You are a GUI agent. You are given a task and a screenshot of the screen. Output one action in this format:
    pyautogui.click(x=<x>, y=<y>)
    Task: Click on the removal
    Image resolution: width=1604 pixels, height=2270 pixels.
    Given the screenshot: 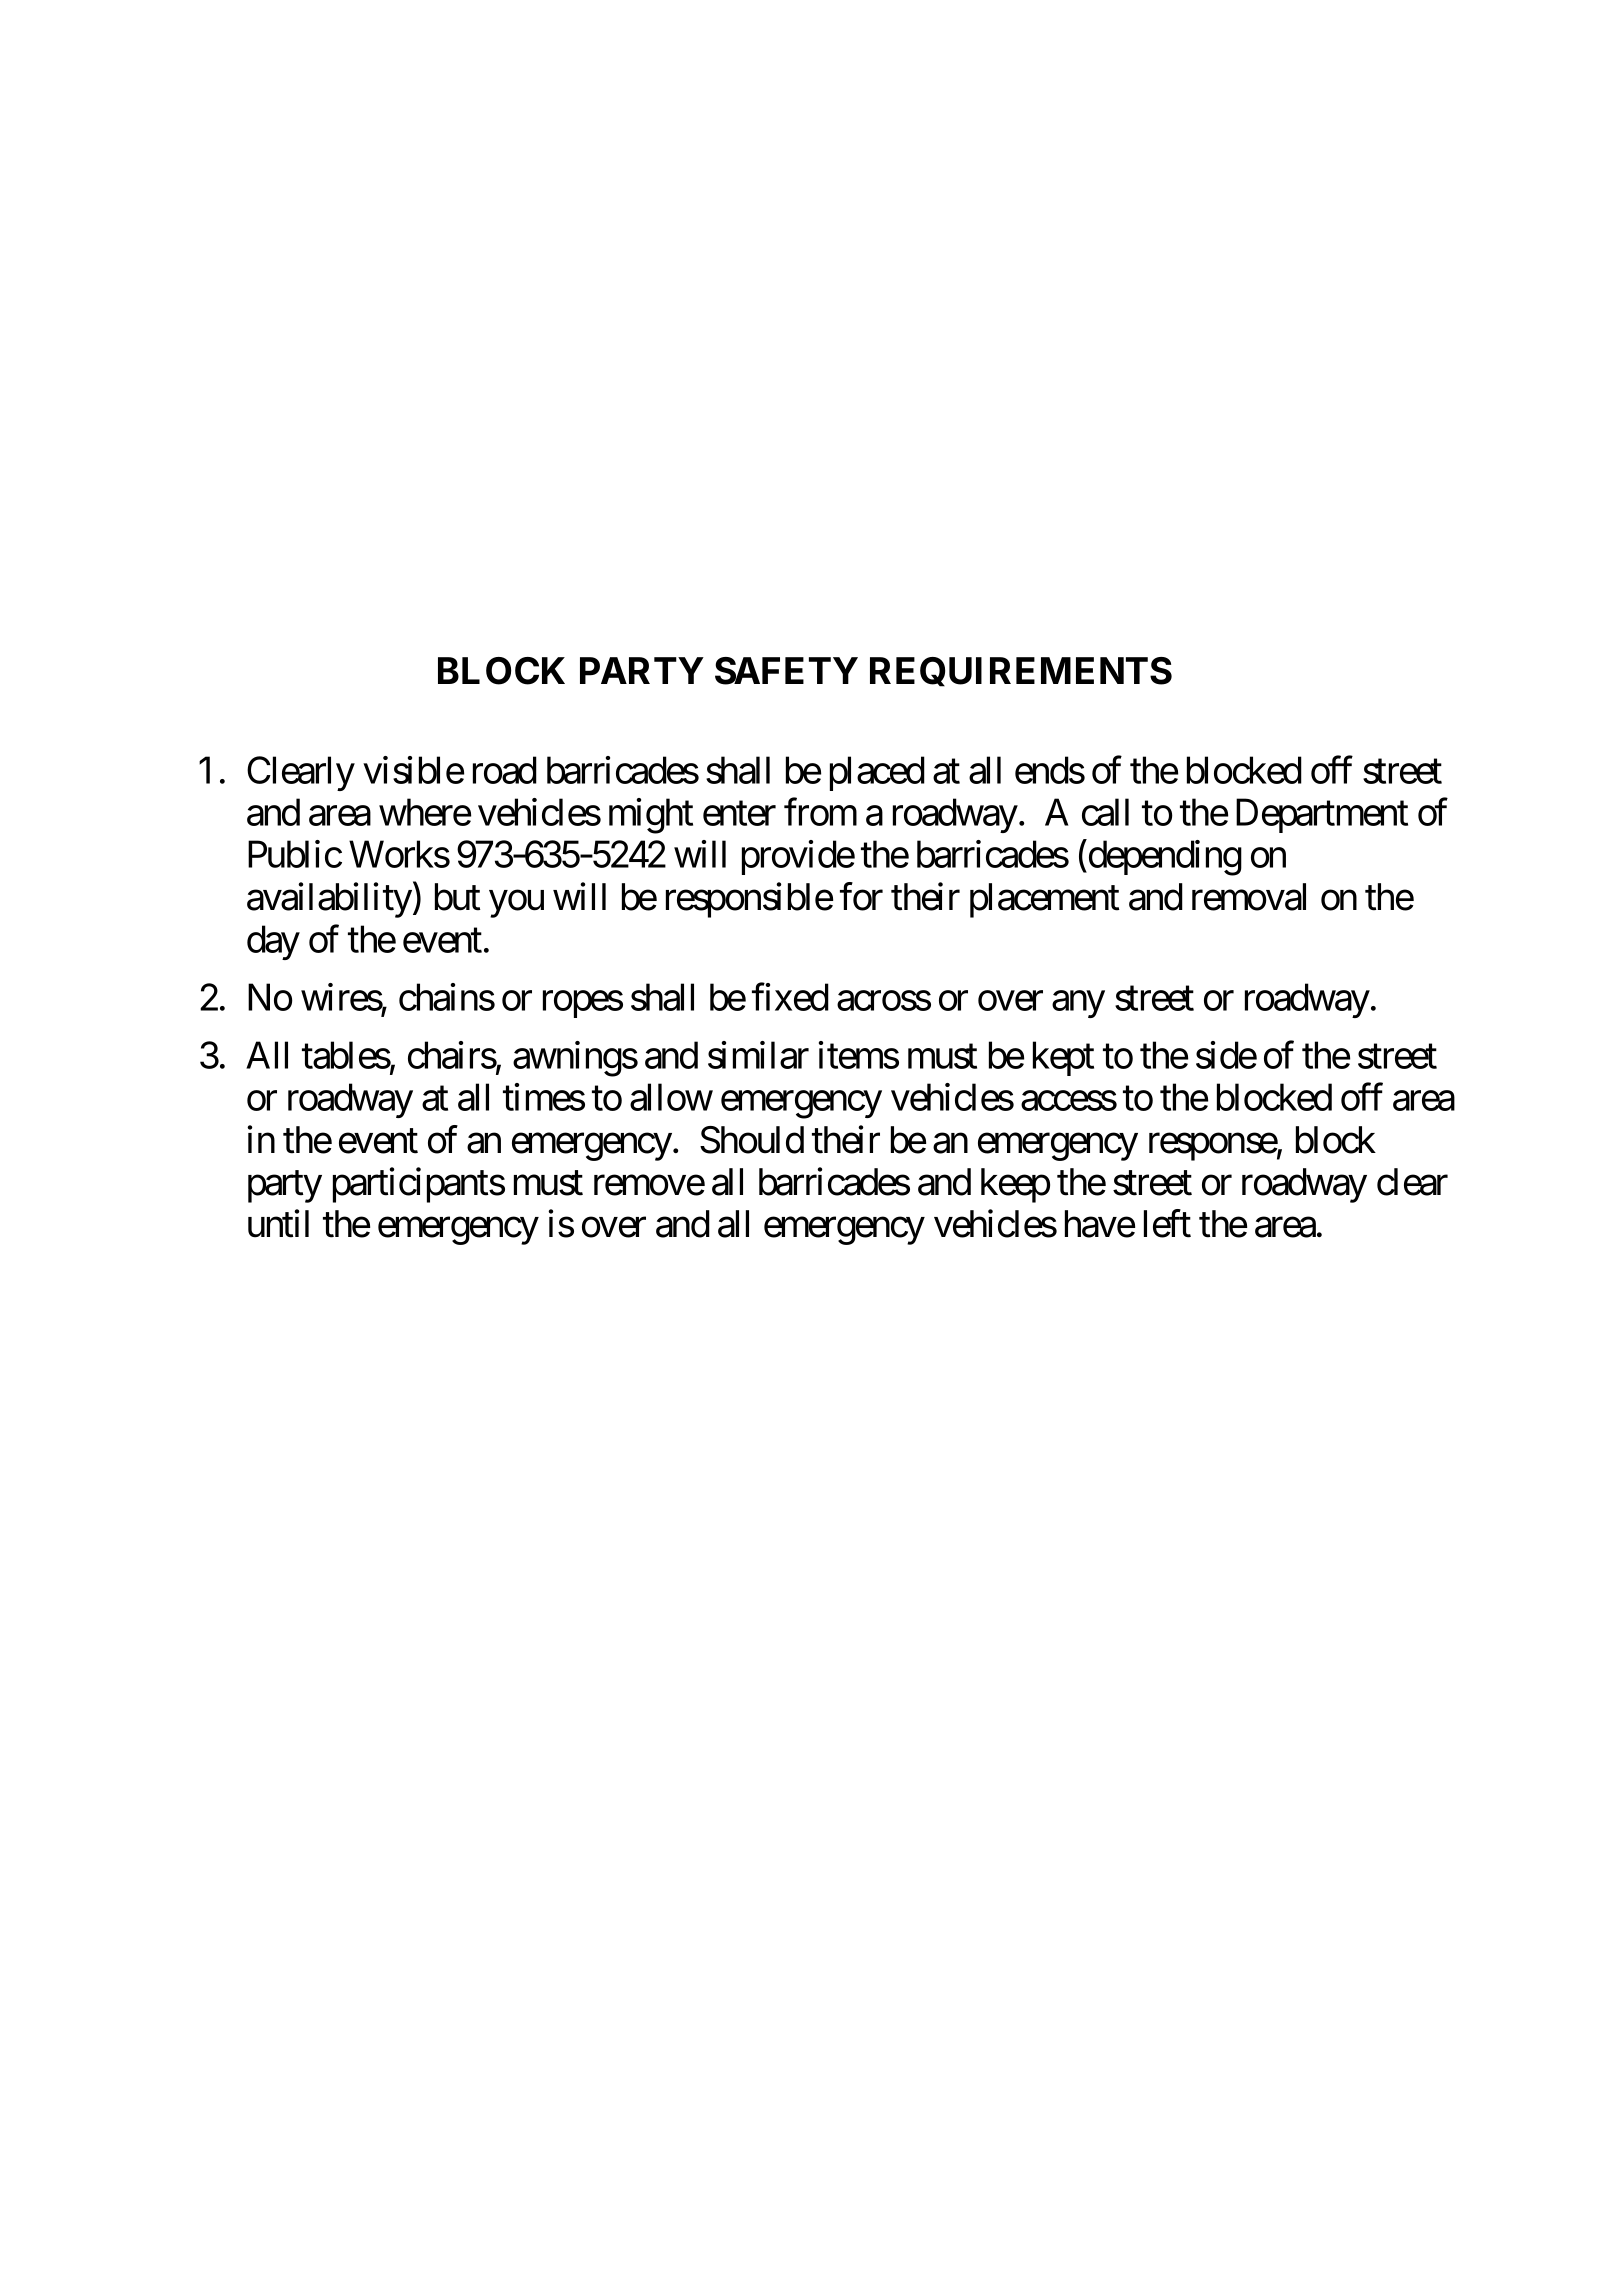 What is the action you would take?
    pyautogui.click(x=1249, y=897)
